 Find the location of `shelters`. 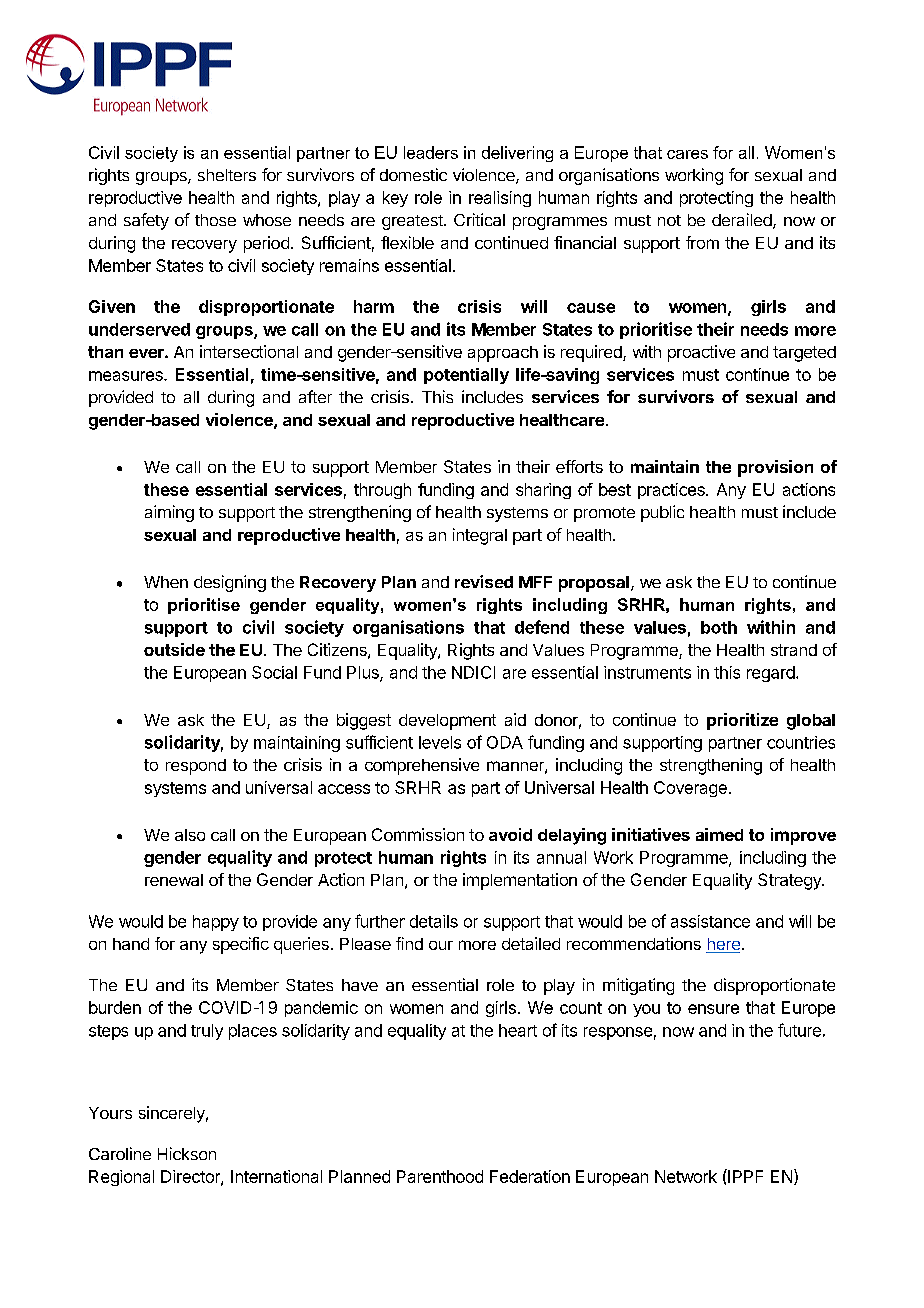

shelters is located at coordinates (227, 175).
